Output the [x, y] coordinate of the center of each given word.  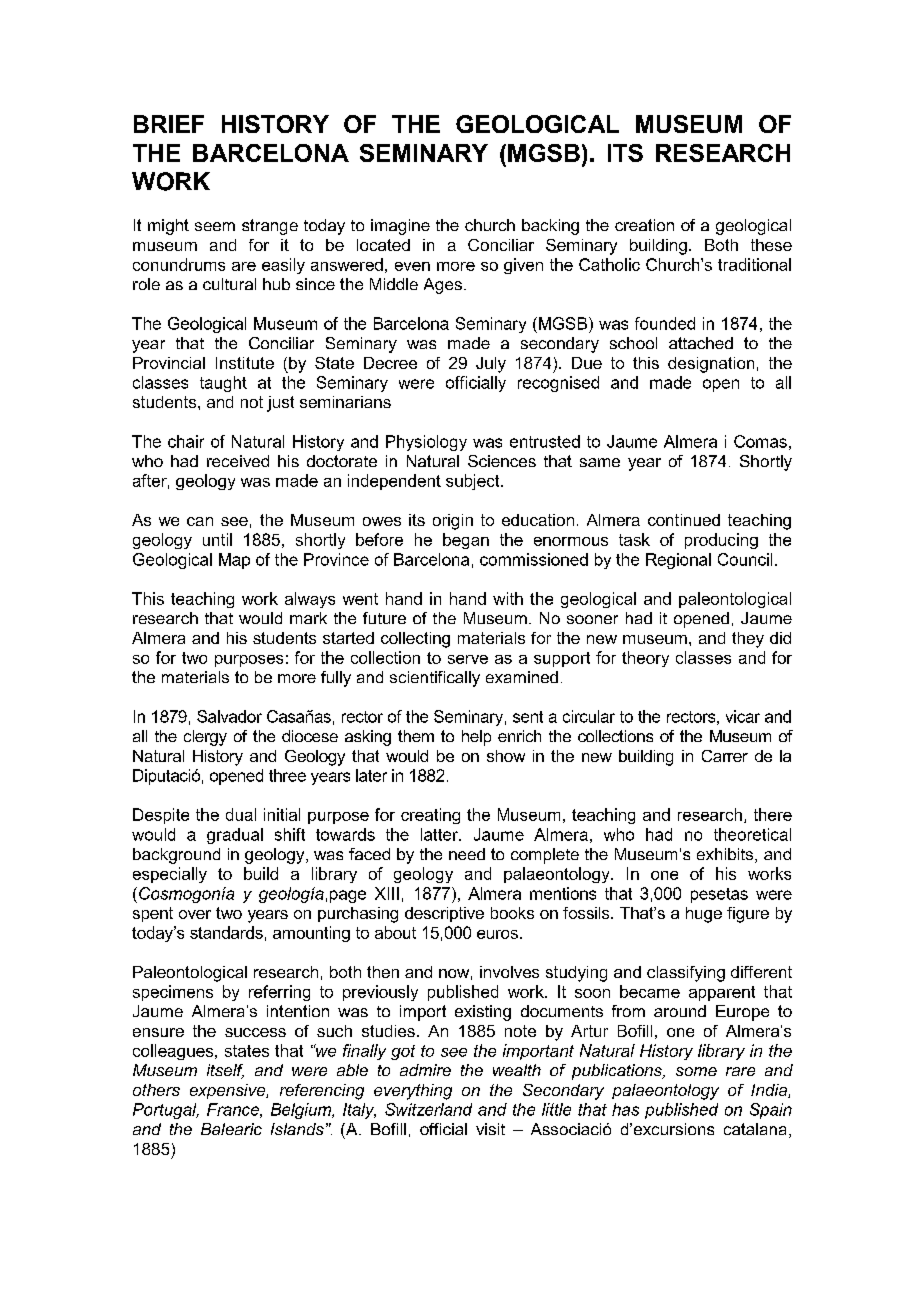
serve [468, 659]
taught [223, 384]
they [748, 640]
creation [644, 225]
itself [225, 1071]
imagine [400, 227]
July [491, 365]
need [467, 854]
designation [711, 365]
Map [234, 561]
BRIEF [169, 124]
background [176, 856]
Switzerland [428, 1109]
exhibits [726, 855]
